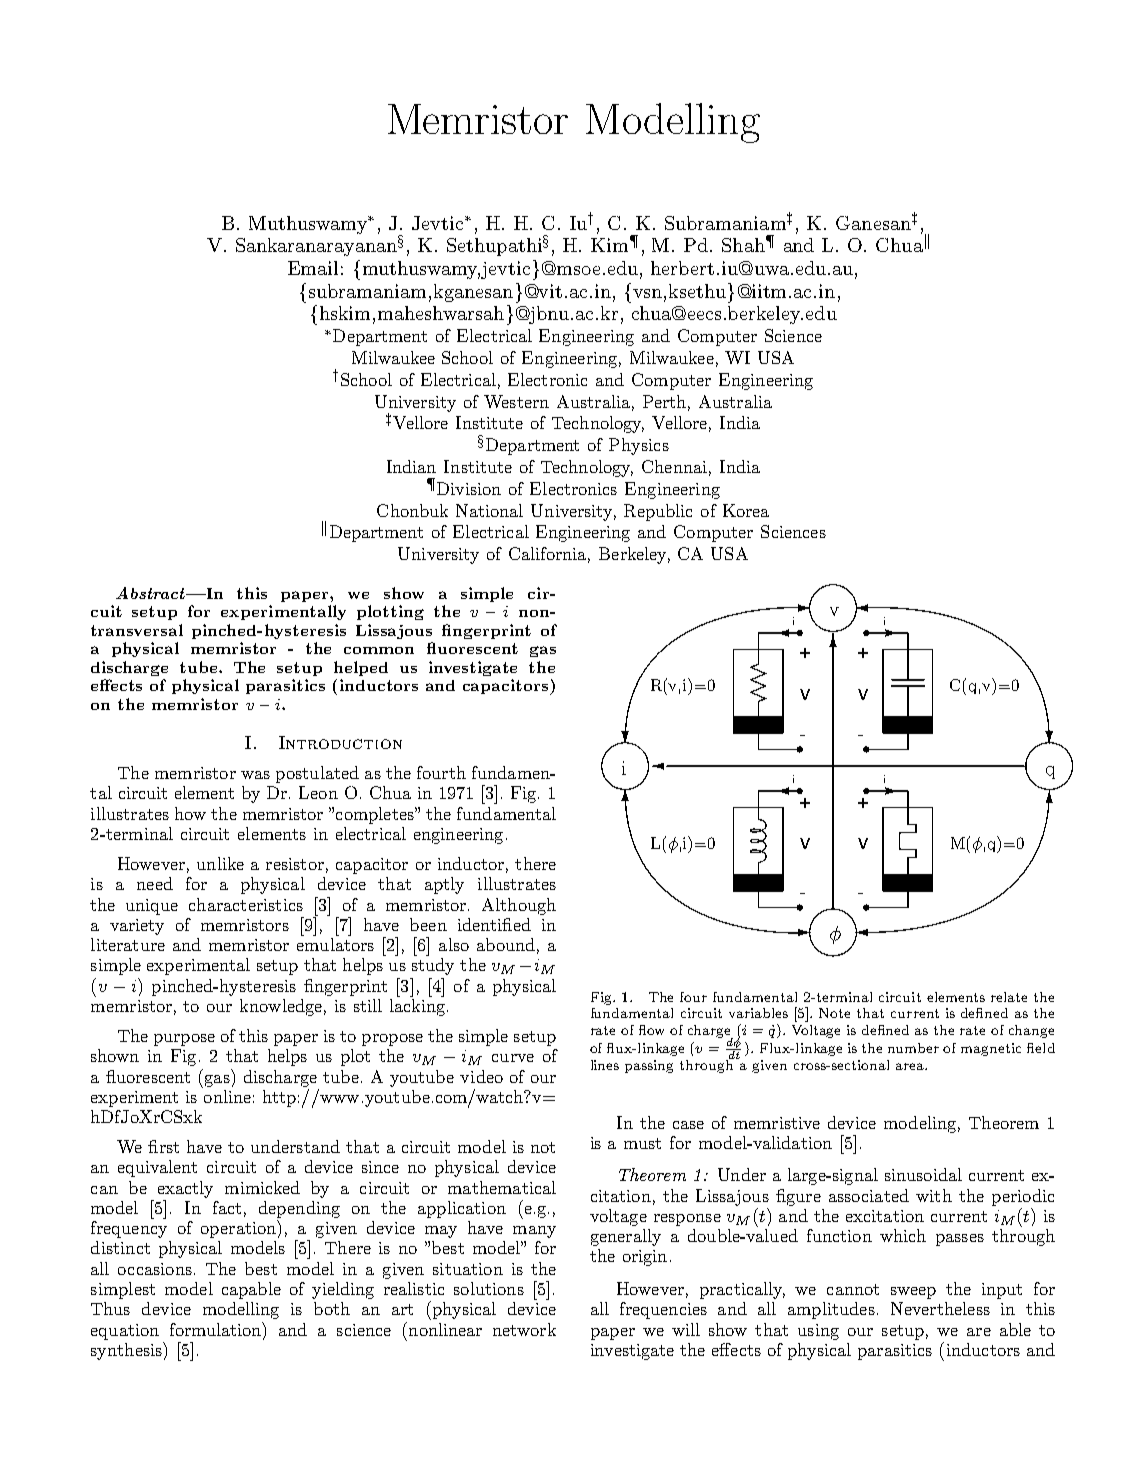  Describe the element at coordinates (1009, 997) in the screenshot. I see `relate` at that location.
